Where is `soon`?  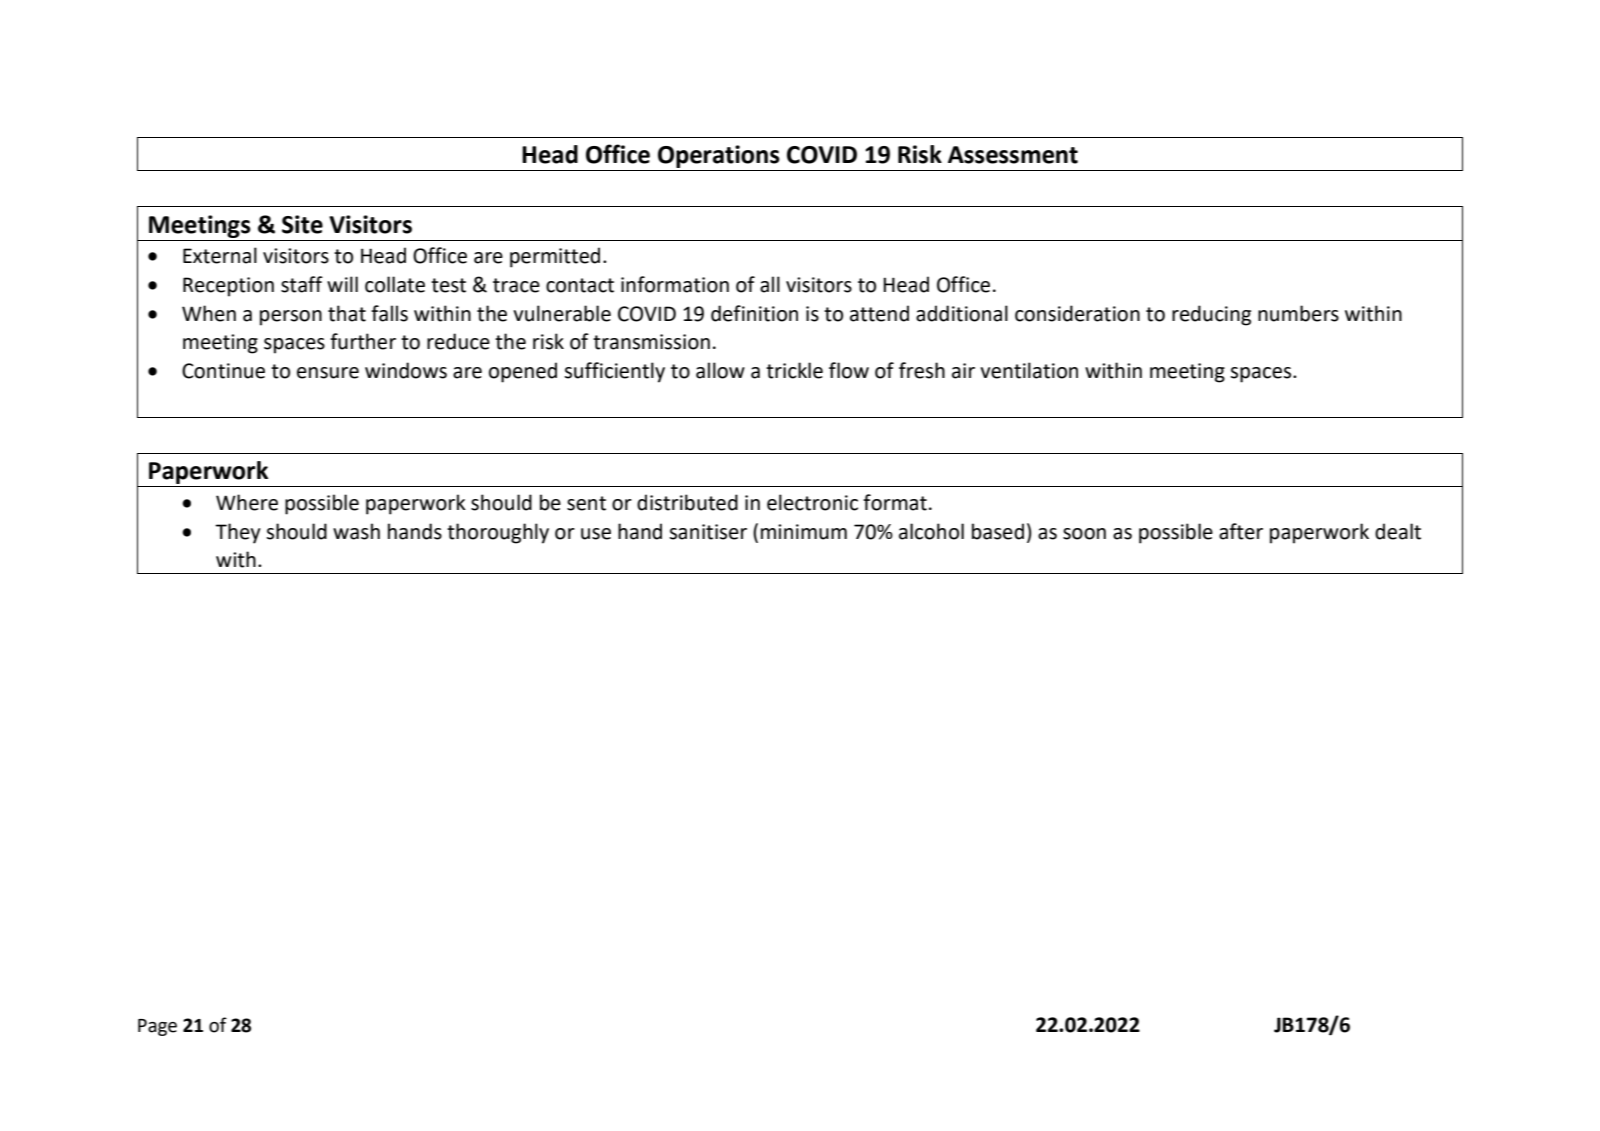 soon is located at coordinates (1084, 534).
